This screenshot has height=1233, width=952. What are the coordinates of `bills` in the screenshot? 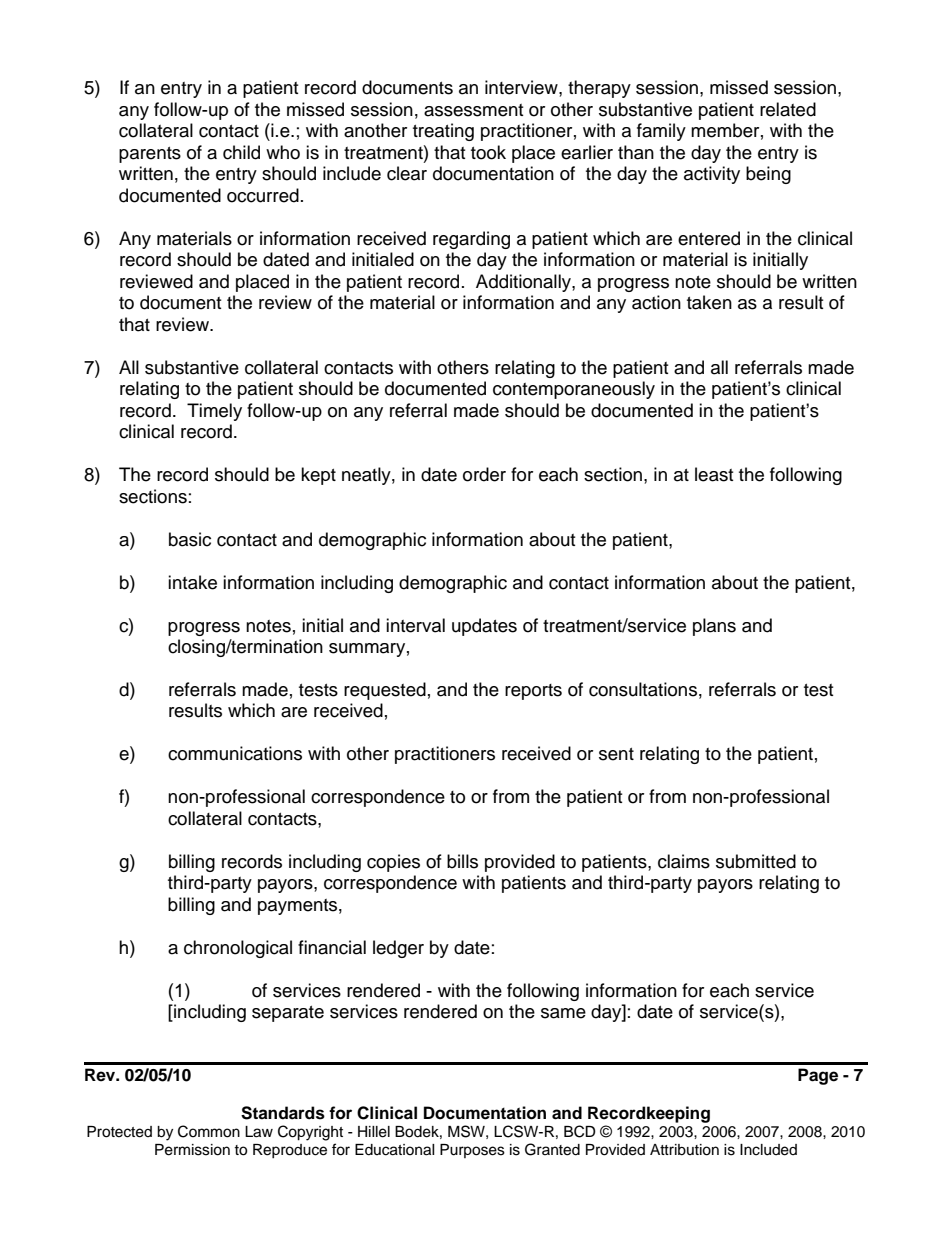 It's located at (462, 861).
